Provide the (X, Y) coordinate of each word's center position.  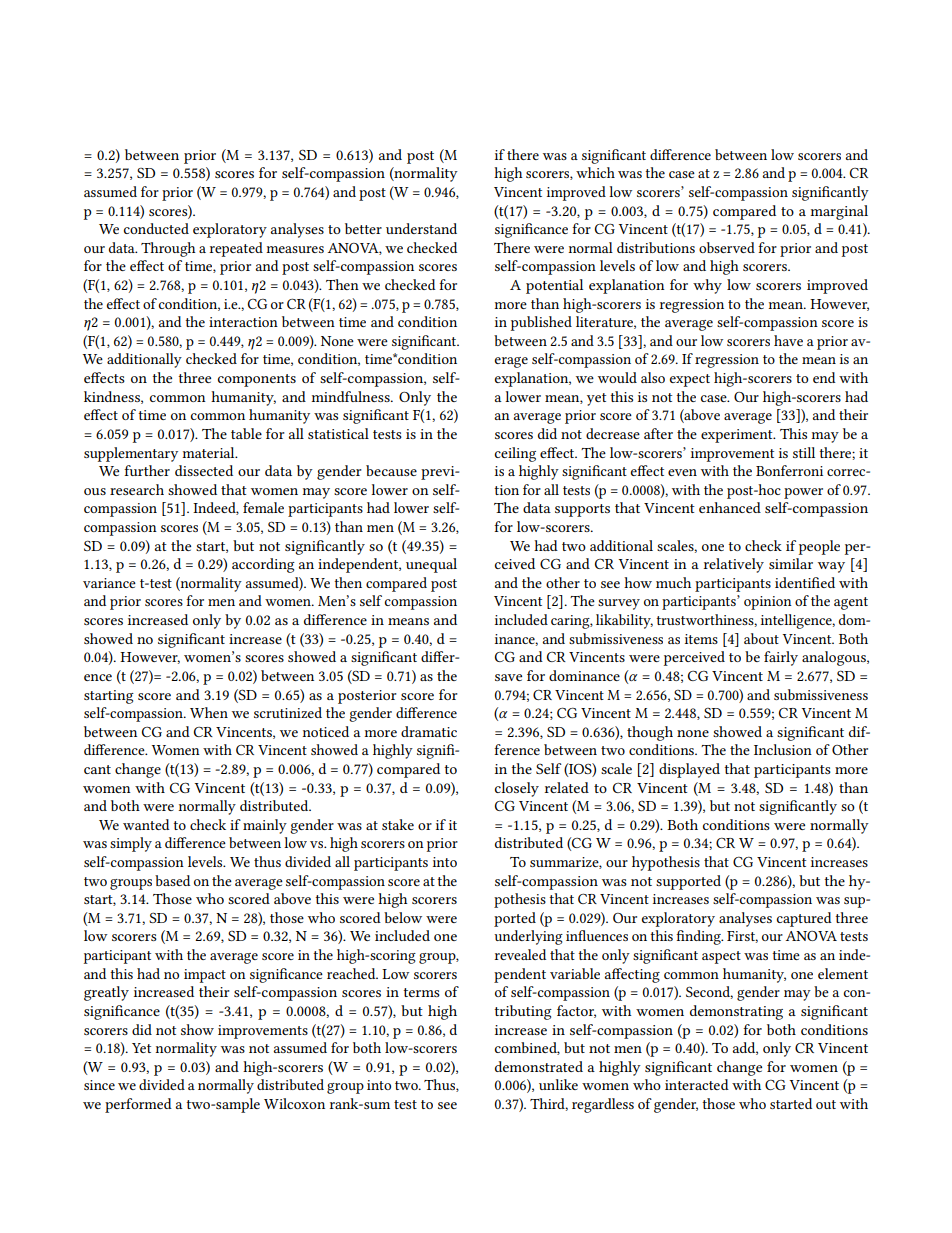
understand (421, 228)
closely (517, 789)
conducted (156, 228)
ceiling (515, 454)
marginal (839, 212)
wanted (146, 824)
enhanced (730, 507)
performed (138, 1105)
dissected (204, 470)
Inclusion (783, 749)
